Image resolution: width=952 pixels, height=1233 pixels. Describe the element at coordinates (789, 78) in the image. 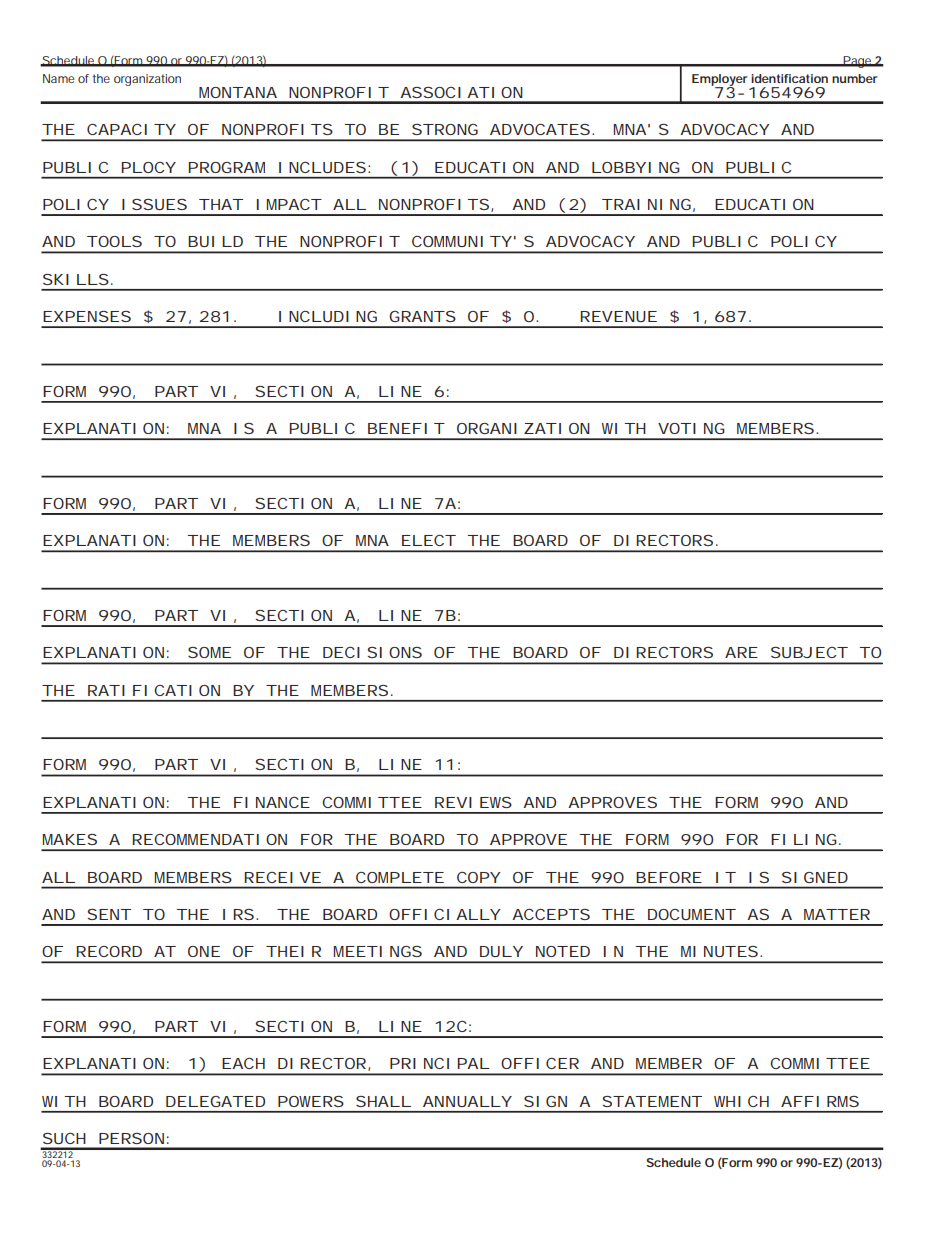

I see `identification` at that location.
